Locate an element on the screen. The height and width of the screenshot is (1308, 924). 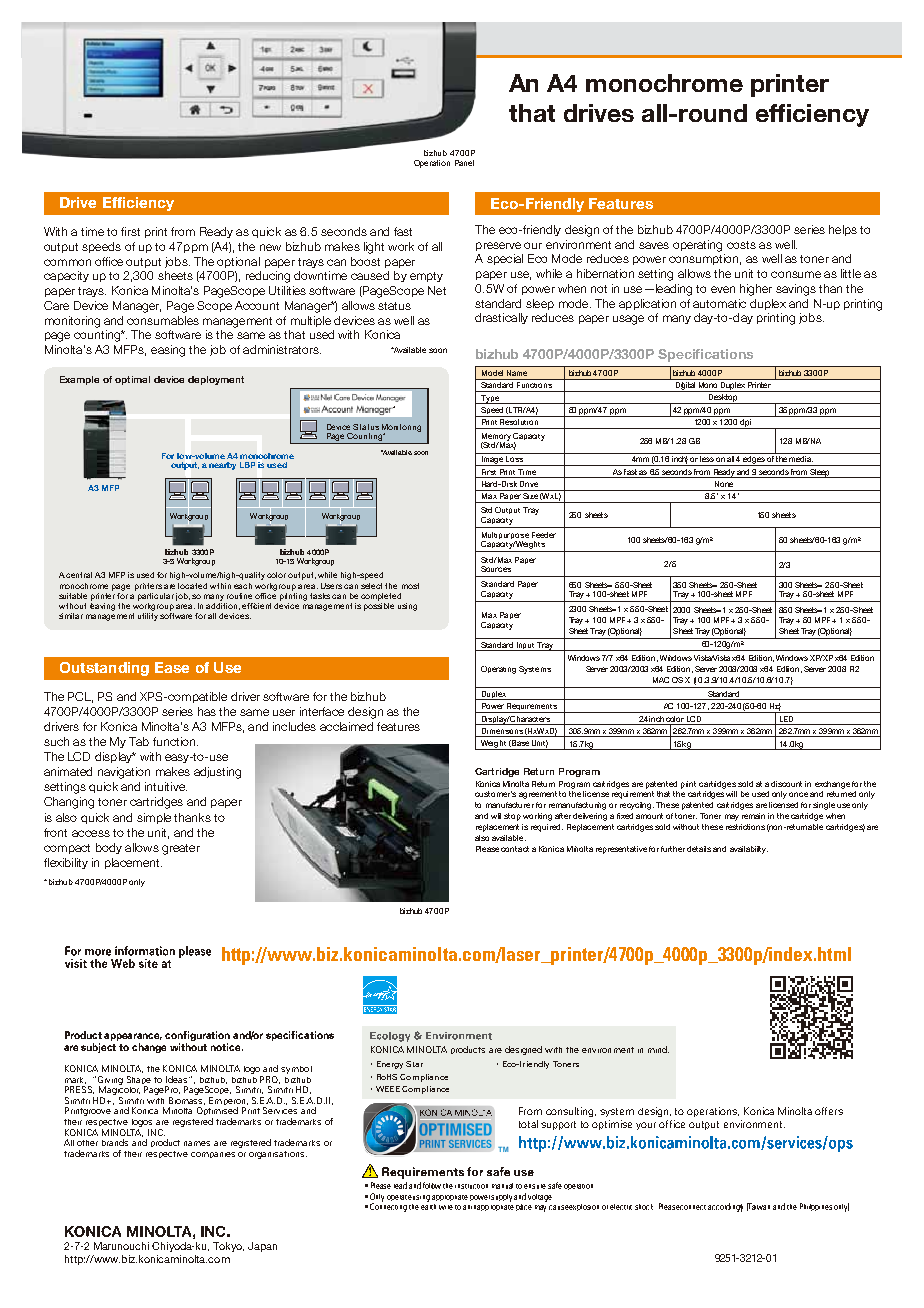
has is located at coordinates (207, 711).
